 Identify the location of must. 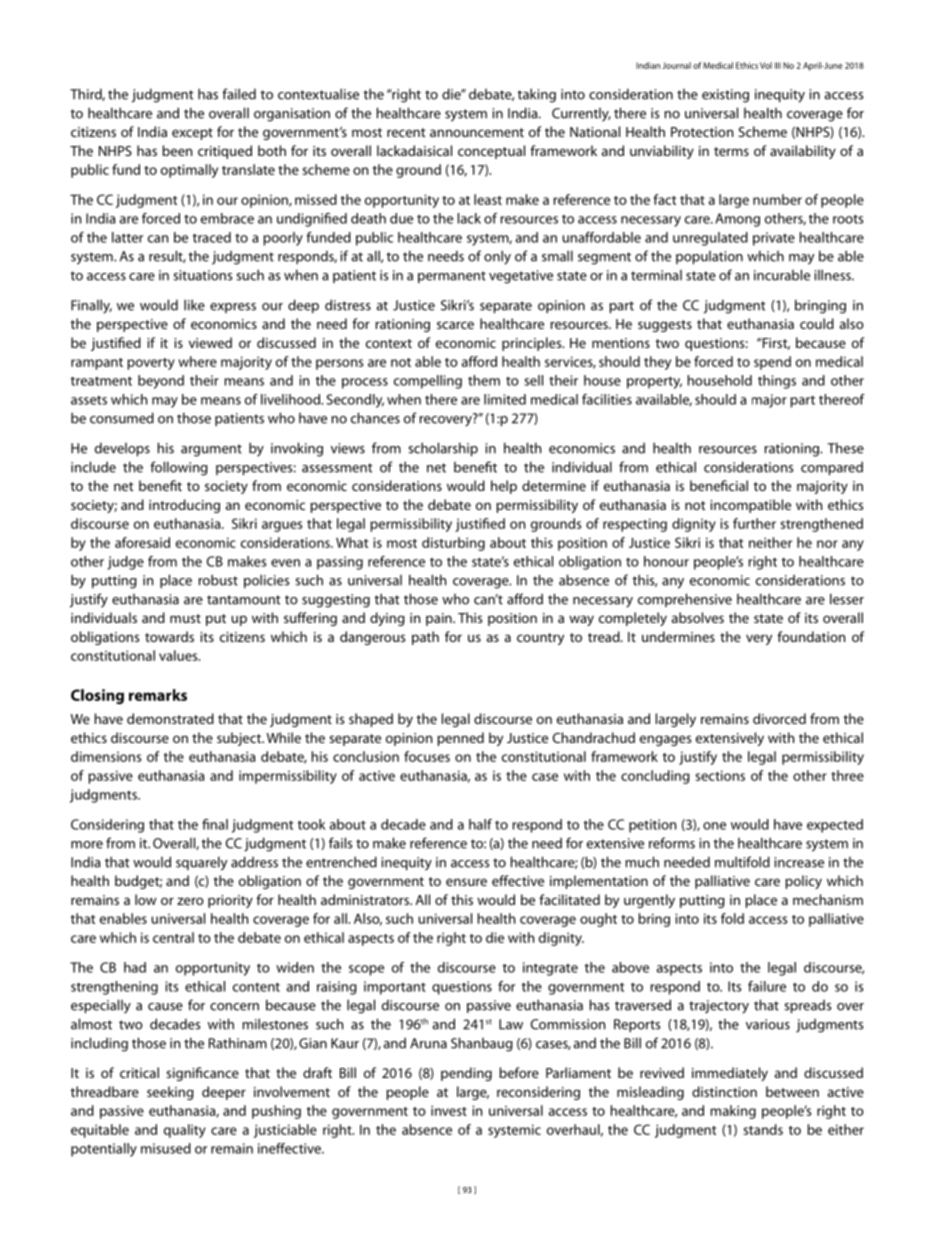
(185, 618).
